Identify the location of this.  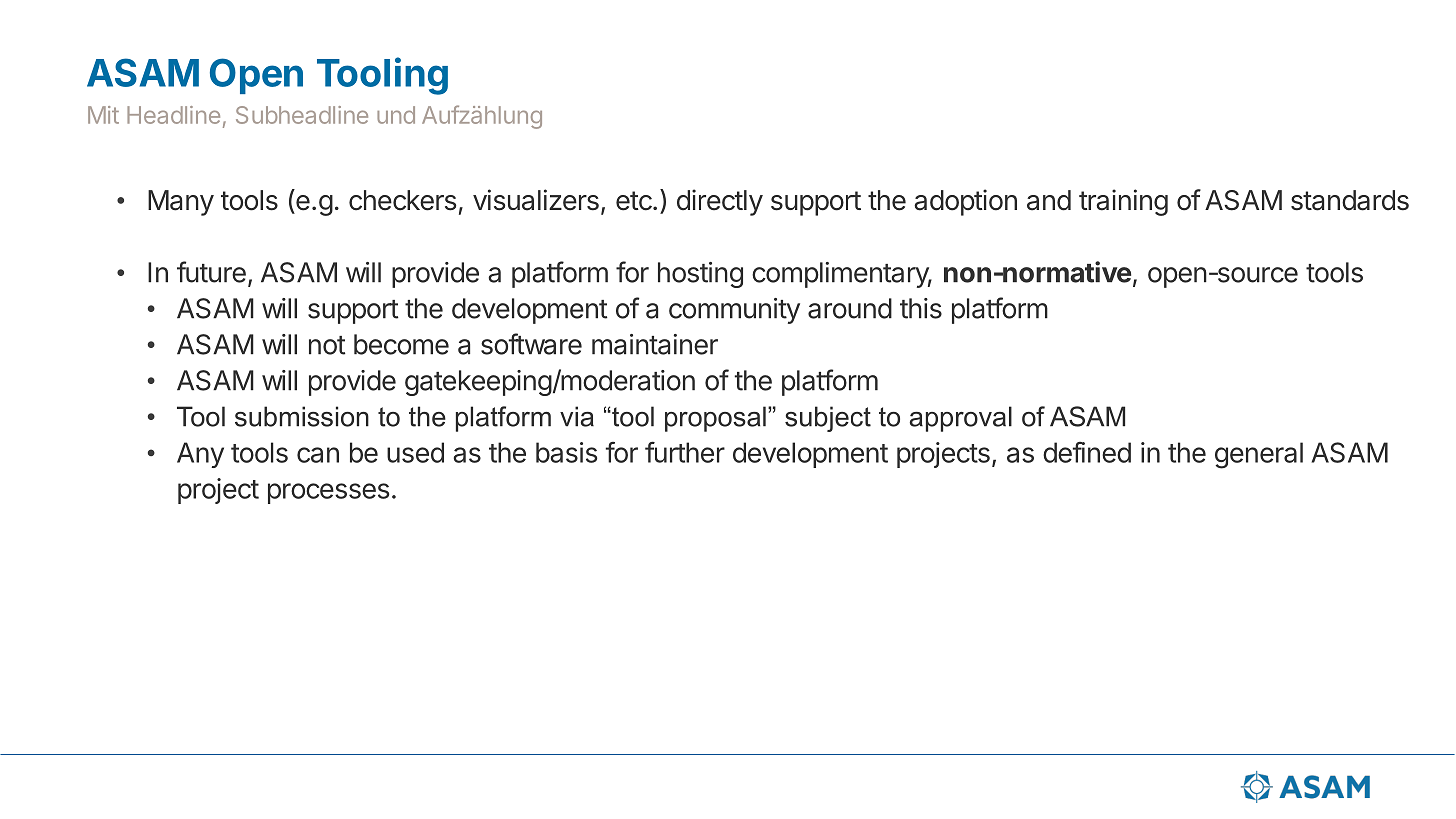
(921, 308).
